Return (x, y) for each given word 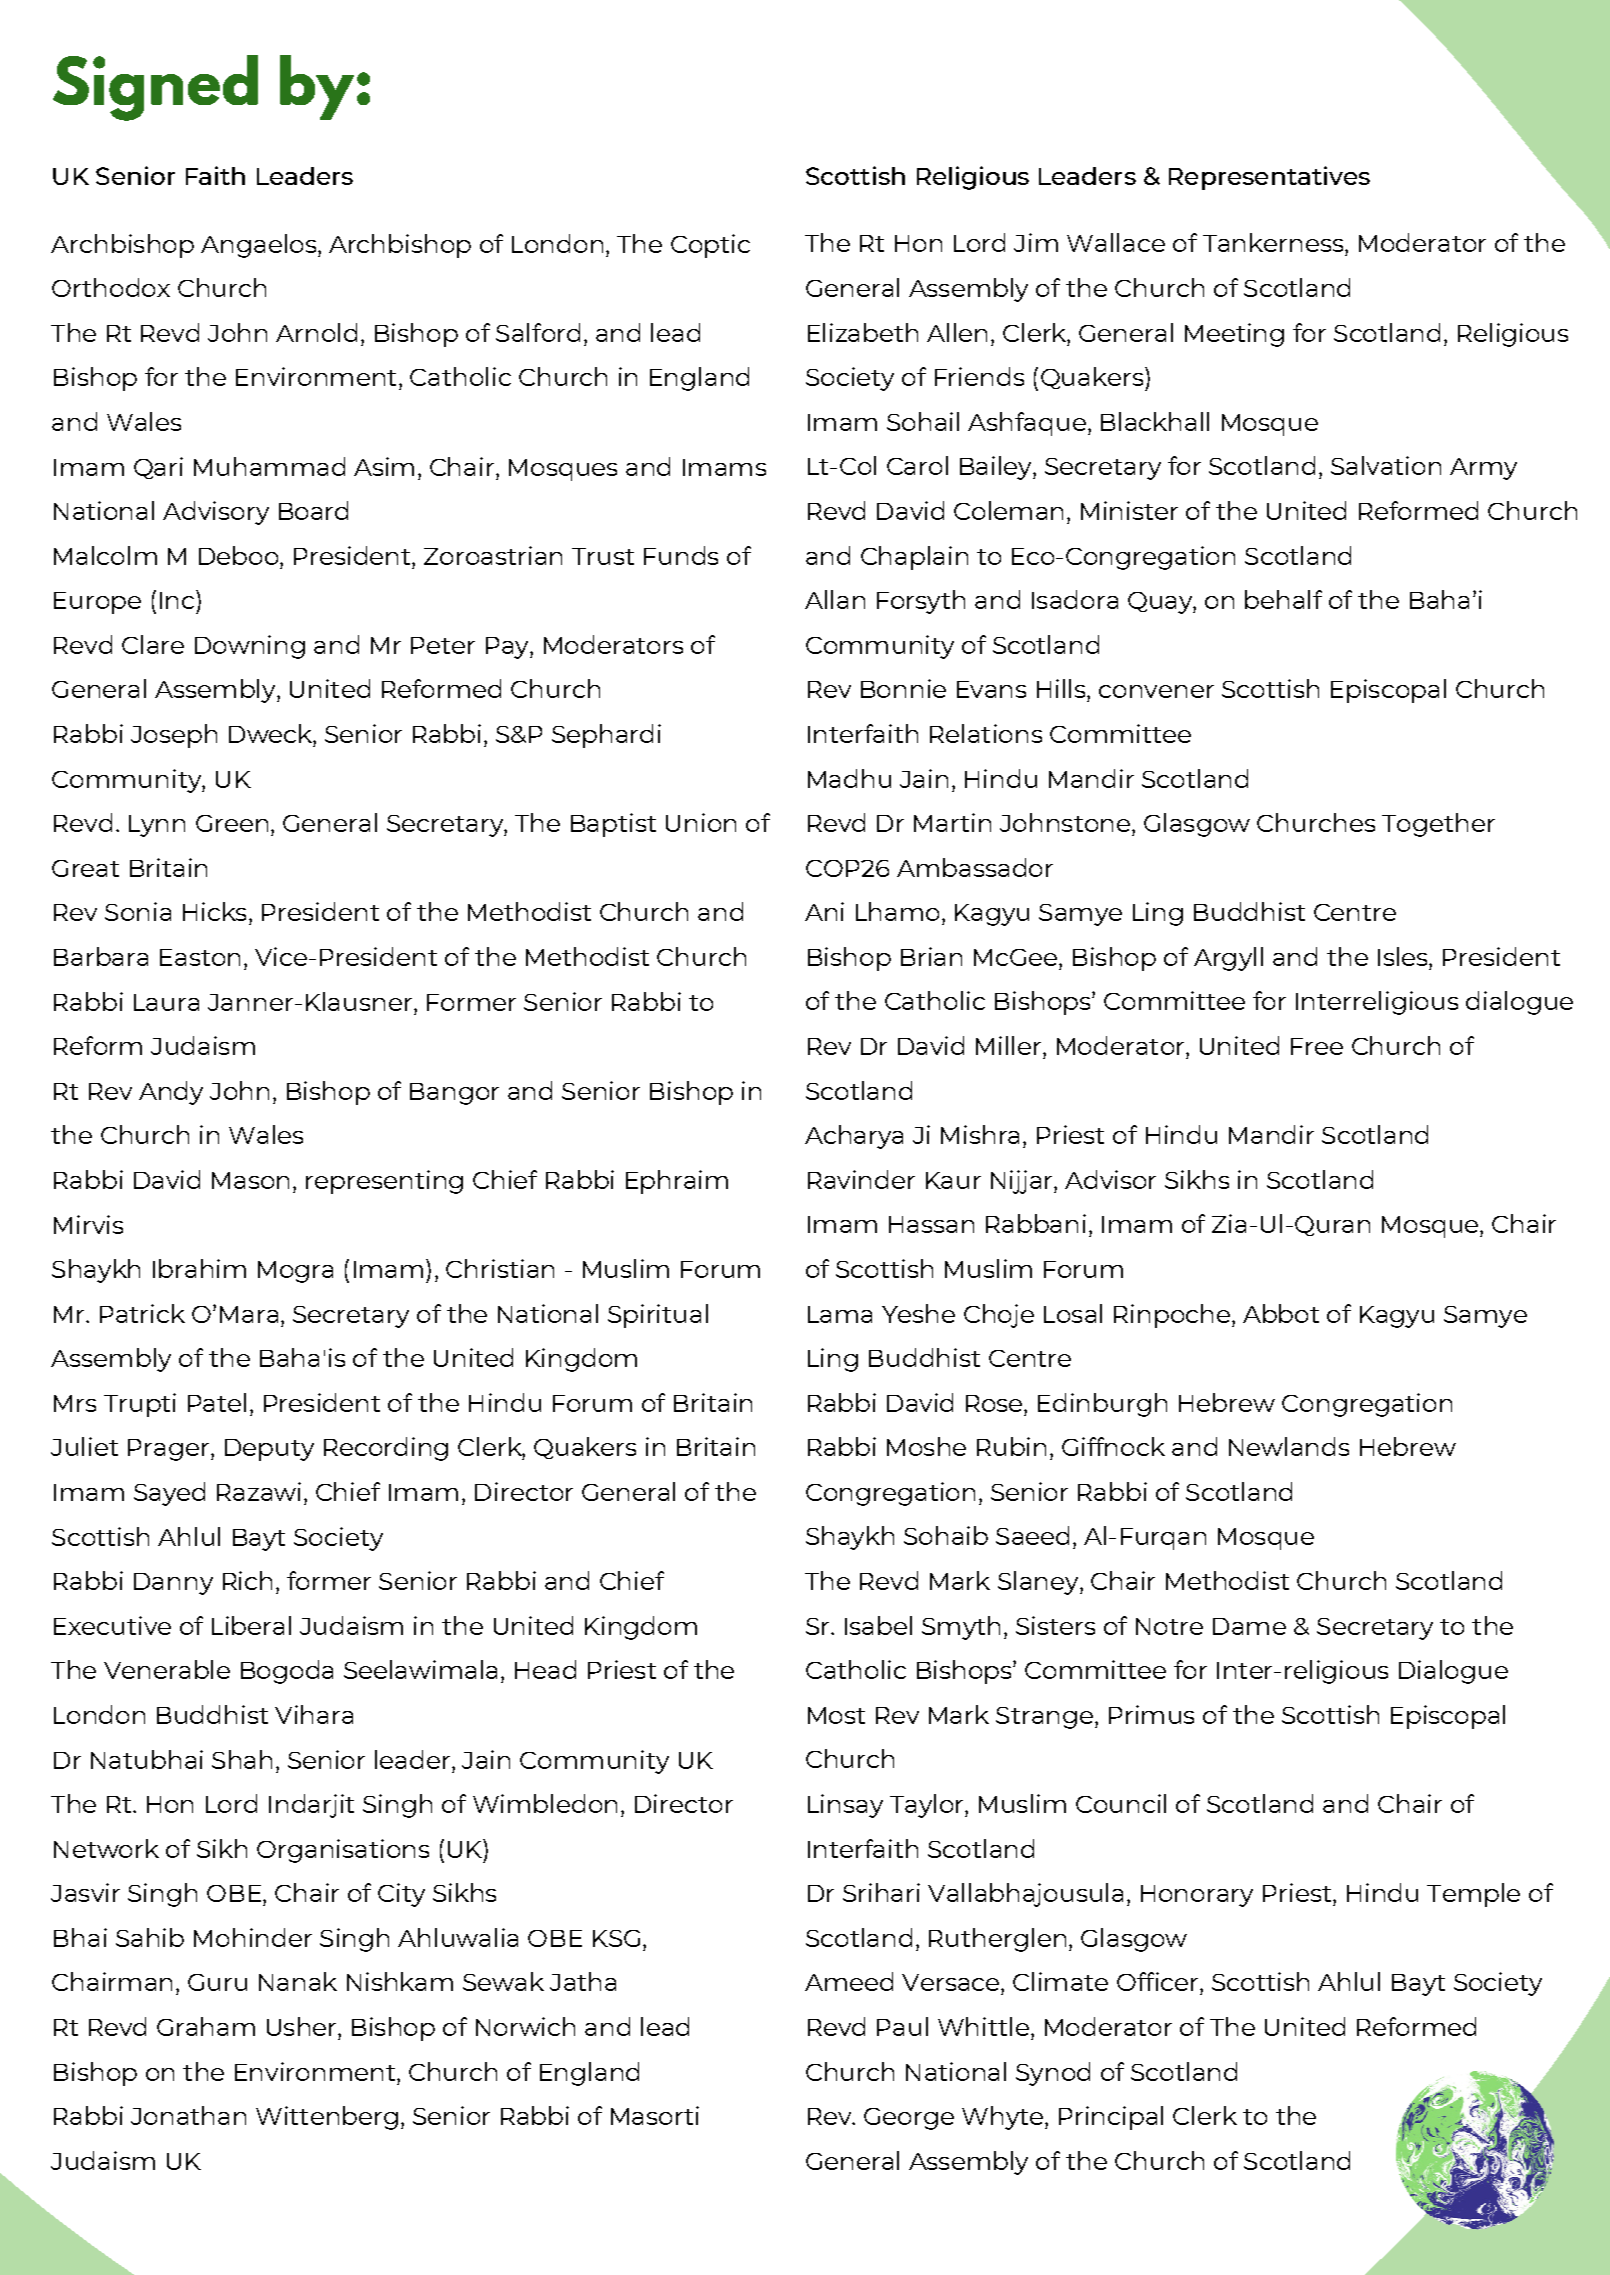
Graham (206, 2026)
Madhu (849, 778)
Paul (902, 2026)
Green (232, 823)
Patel (217, 1402)
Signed (155, 88)
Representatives (1269, 178)
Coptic (710, 246)
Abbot (1281, 1313)
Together (1438, 825)
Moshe (926, 1446)
